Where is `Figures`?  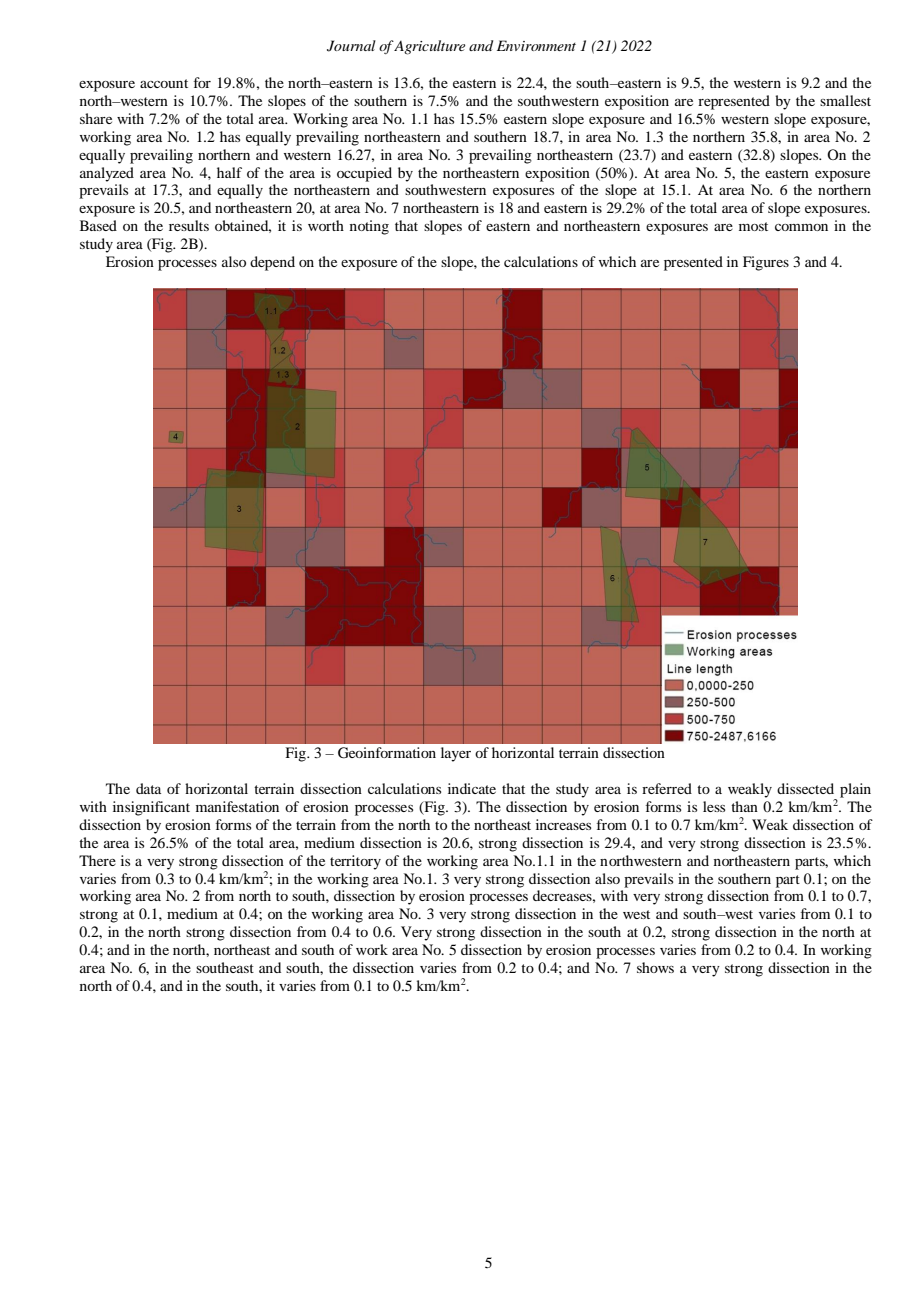 Figures is located at coordinates (766, 263).
